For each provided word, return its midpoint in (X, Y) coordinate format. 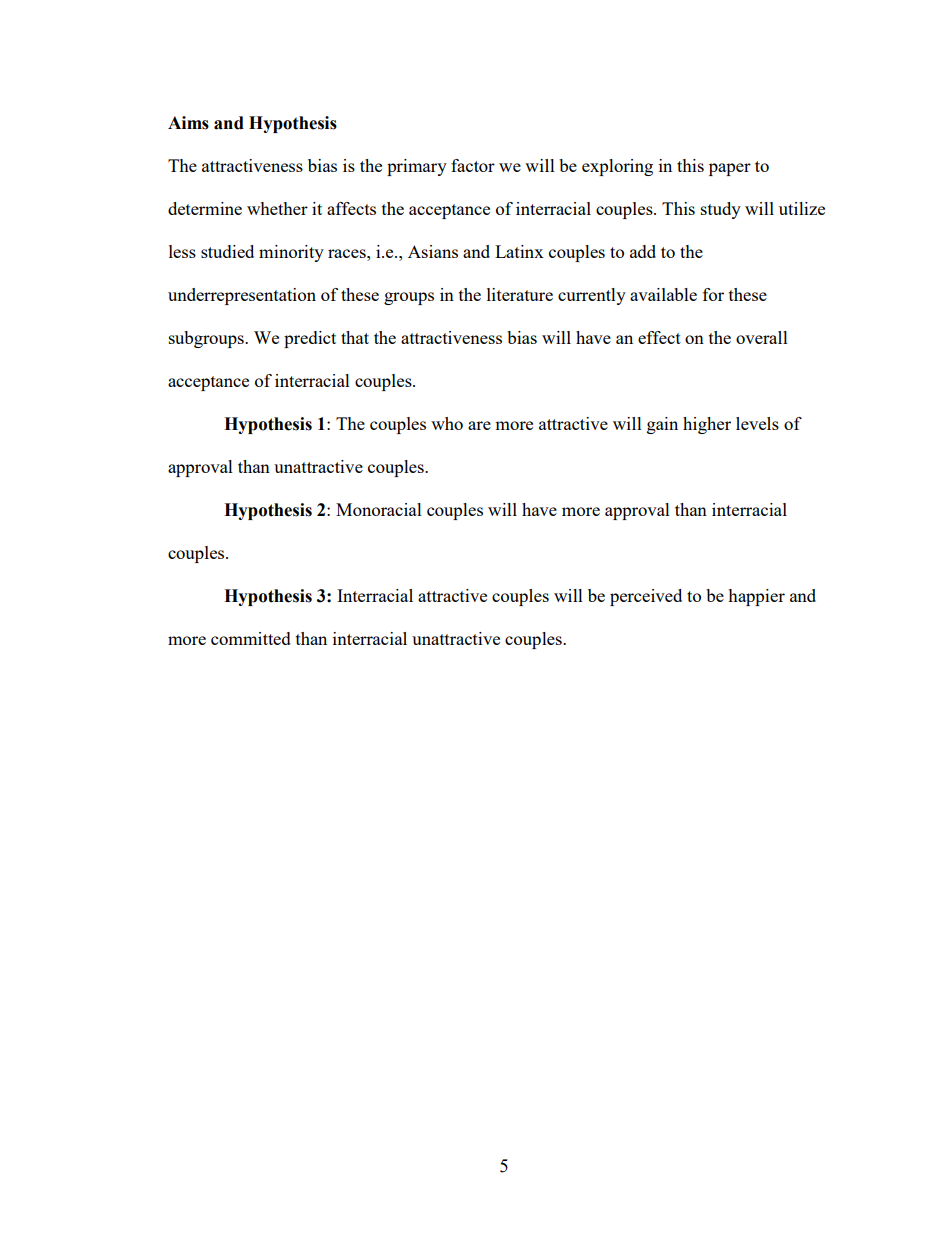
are (479, 425)
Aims (188, 123)
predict (310, 339)
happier (756, 597)
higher (707, 425)
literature (520, 294)
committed (251, 638)
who (447, 423)
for (713, 294)
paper (730, 169)
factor (473, 165)
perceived (646, 597)
